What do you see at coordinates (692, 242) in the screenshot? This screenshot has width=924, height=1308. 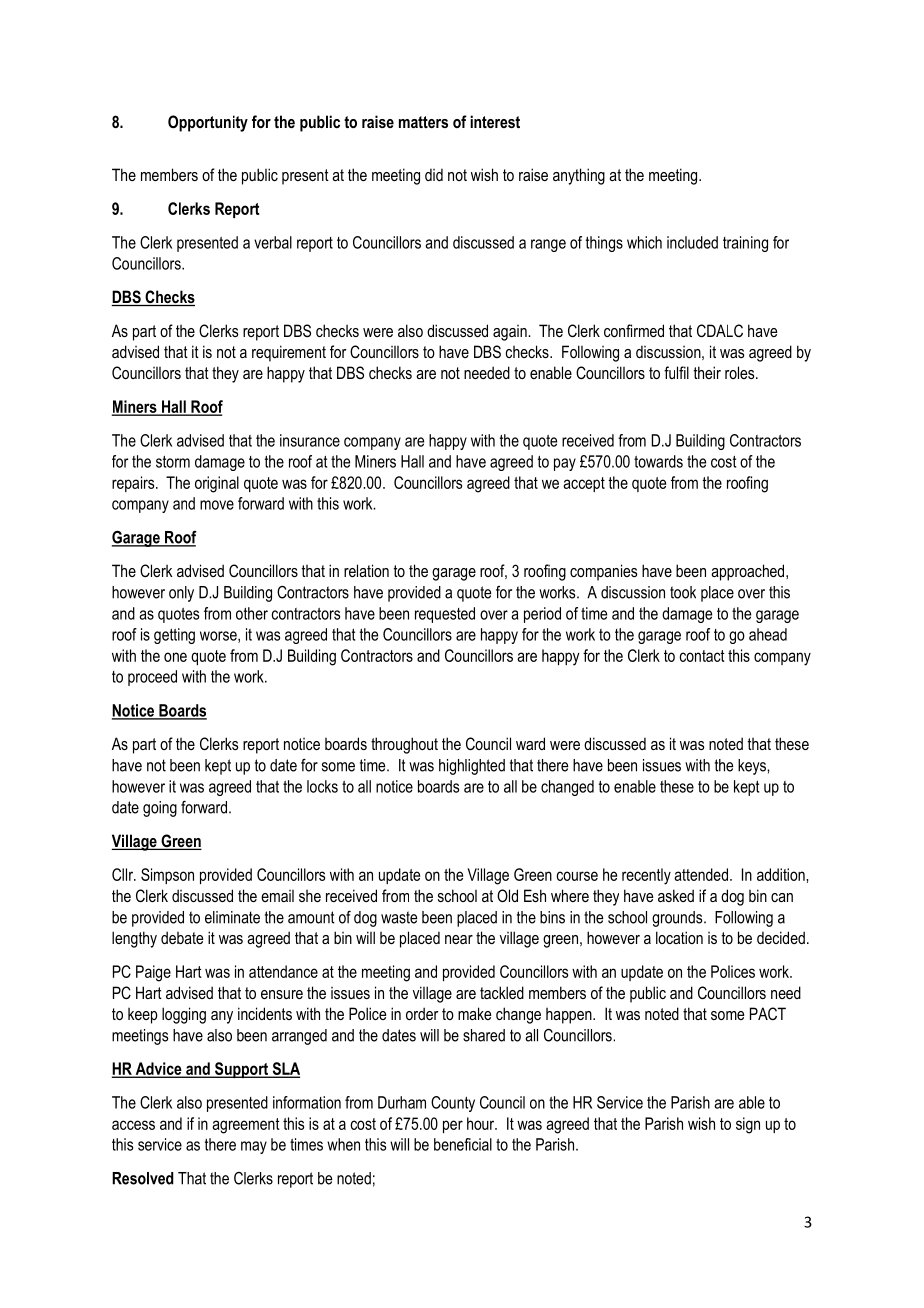 I see `included` at bounding box center [692, 242].
